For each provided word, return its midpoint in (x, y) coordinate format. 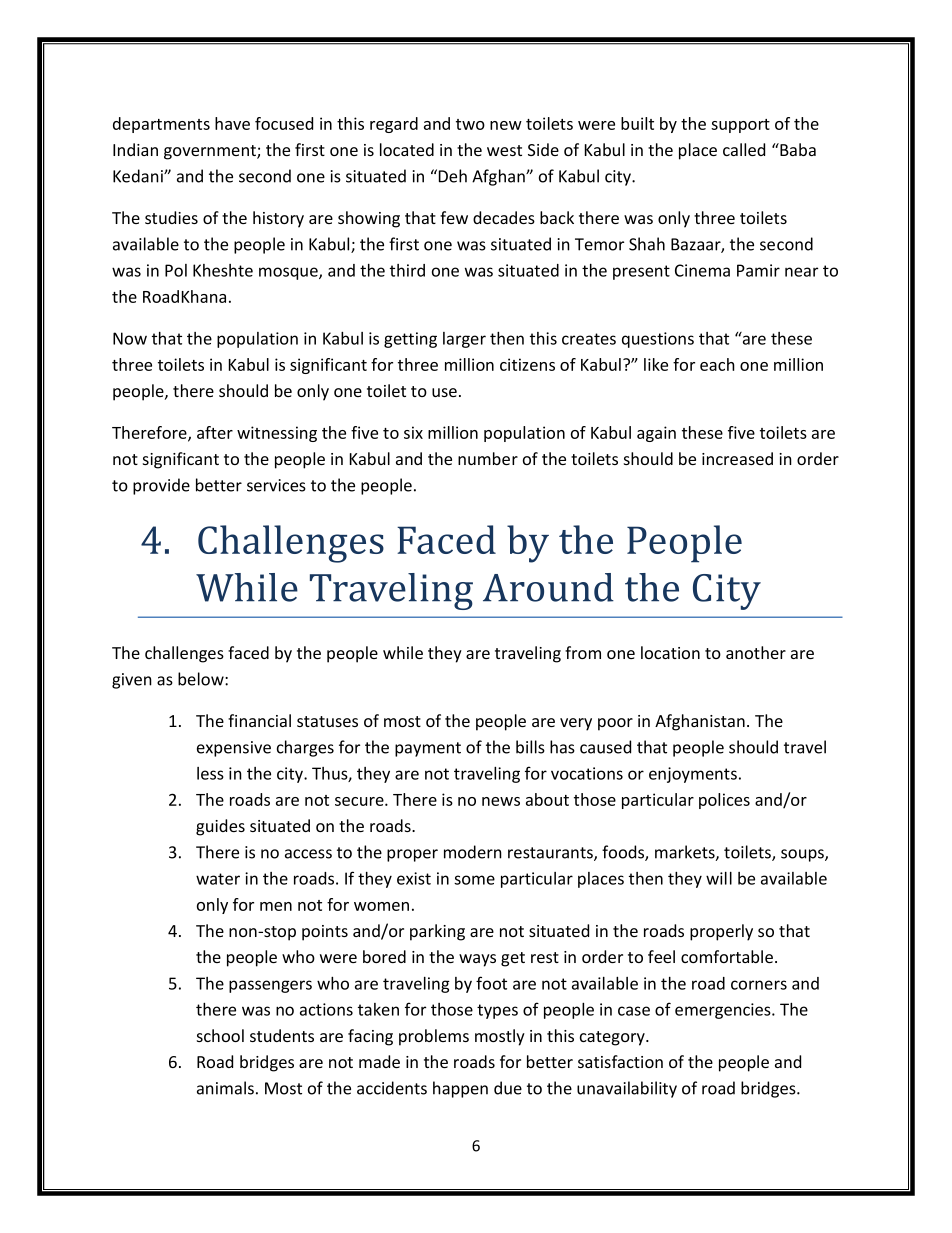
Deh (453, 176)
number (488, 458)
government (211, 152)
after (215, 432)
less (210, 773)
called (744, 149)
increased (737, 458)
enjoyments (693, 775)
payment (428, 749)
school (220, 1035)
